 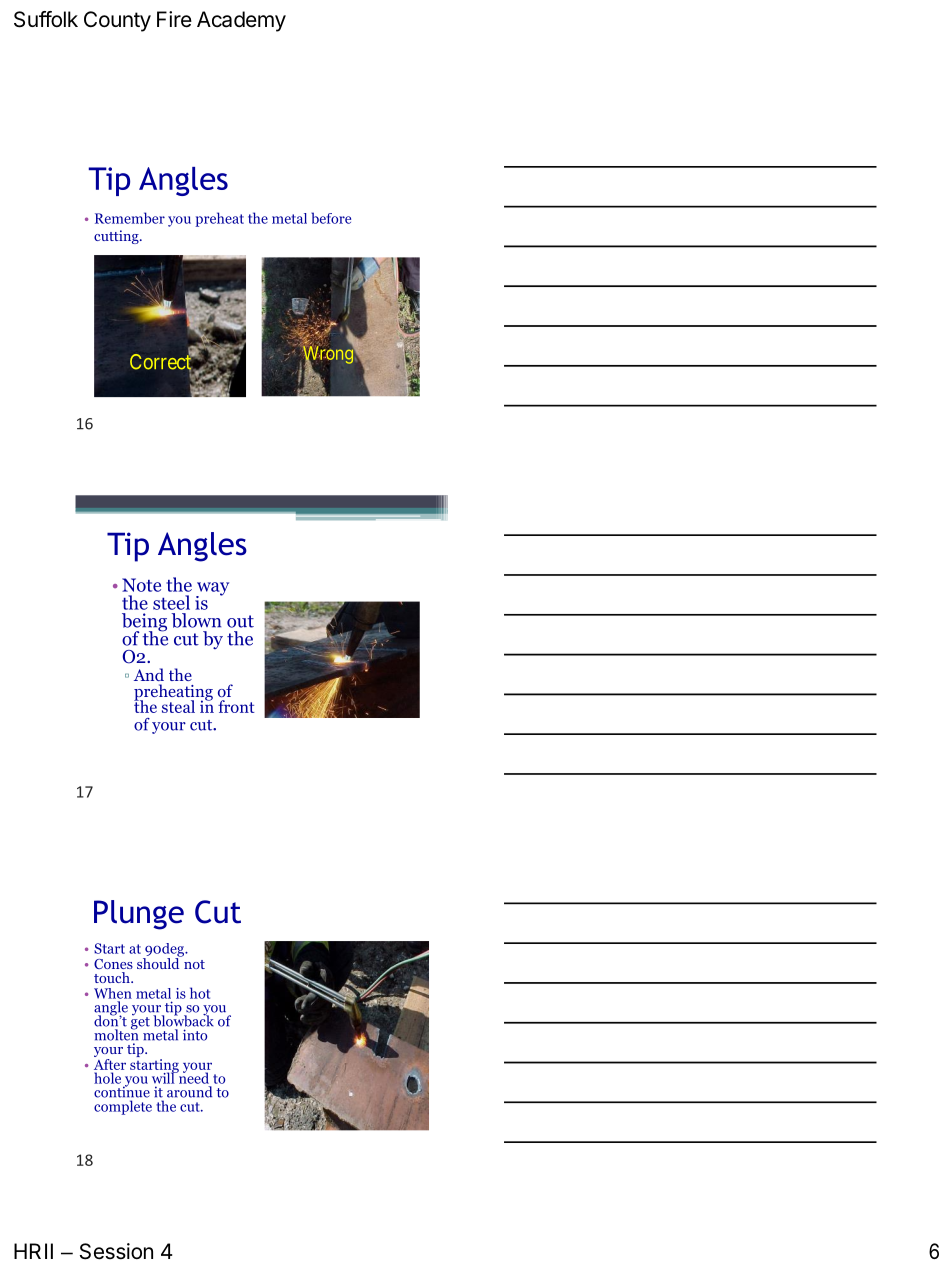 I want to click on around, so click(x=189, y=1092).
